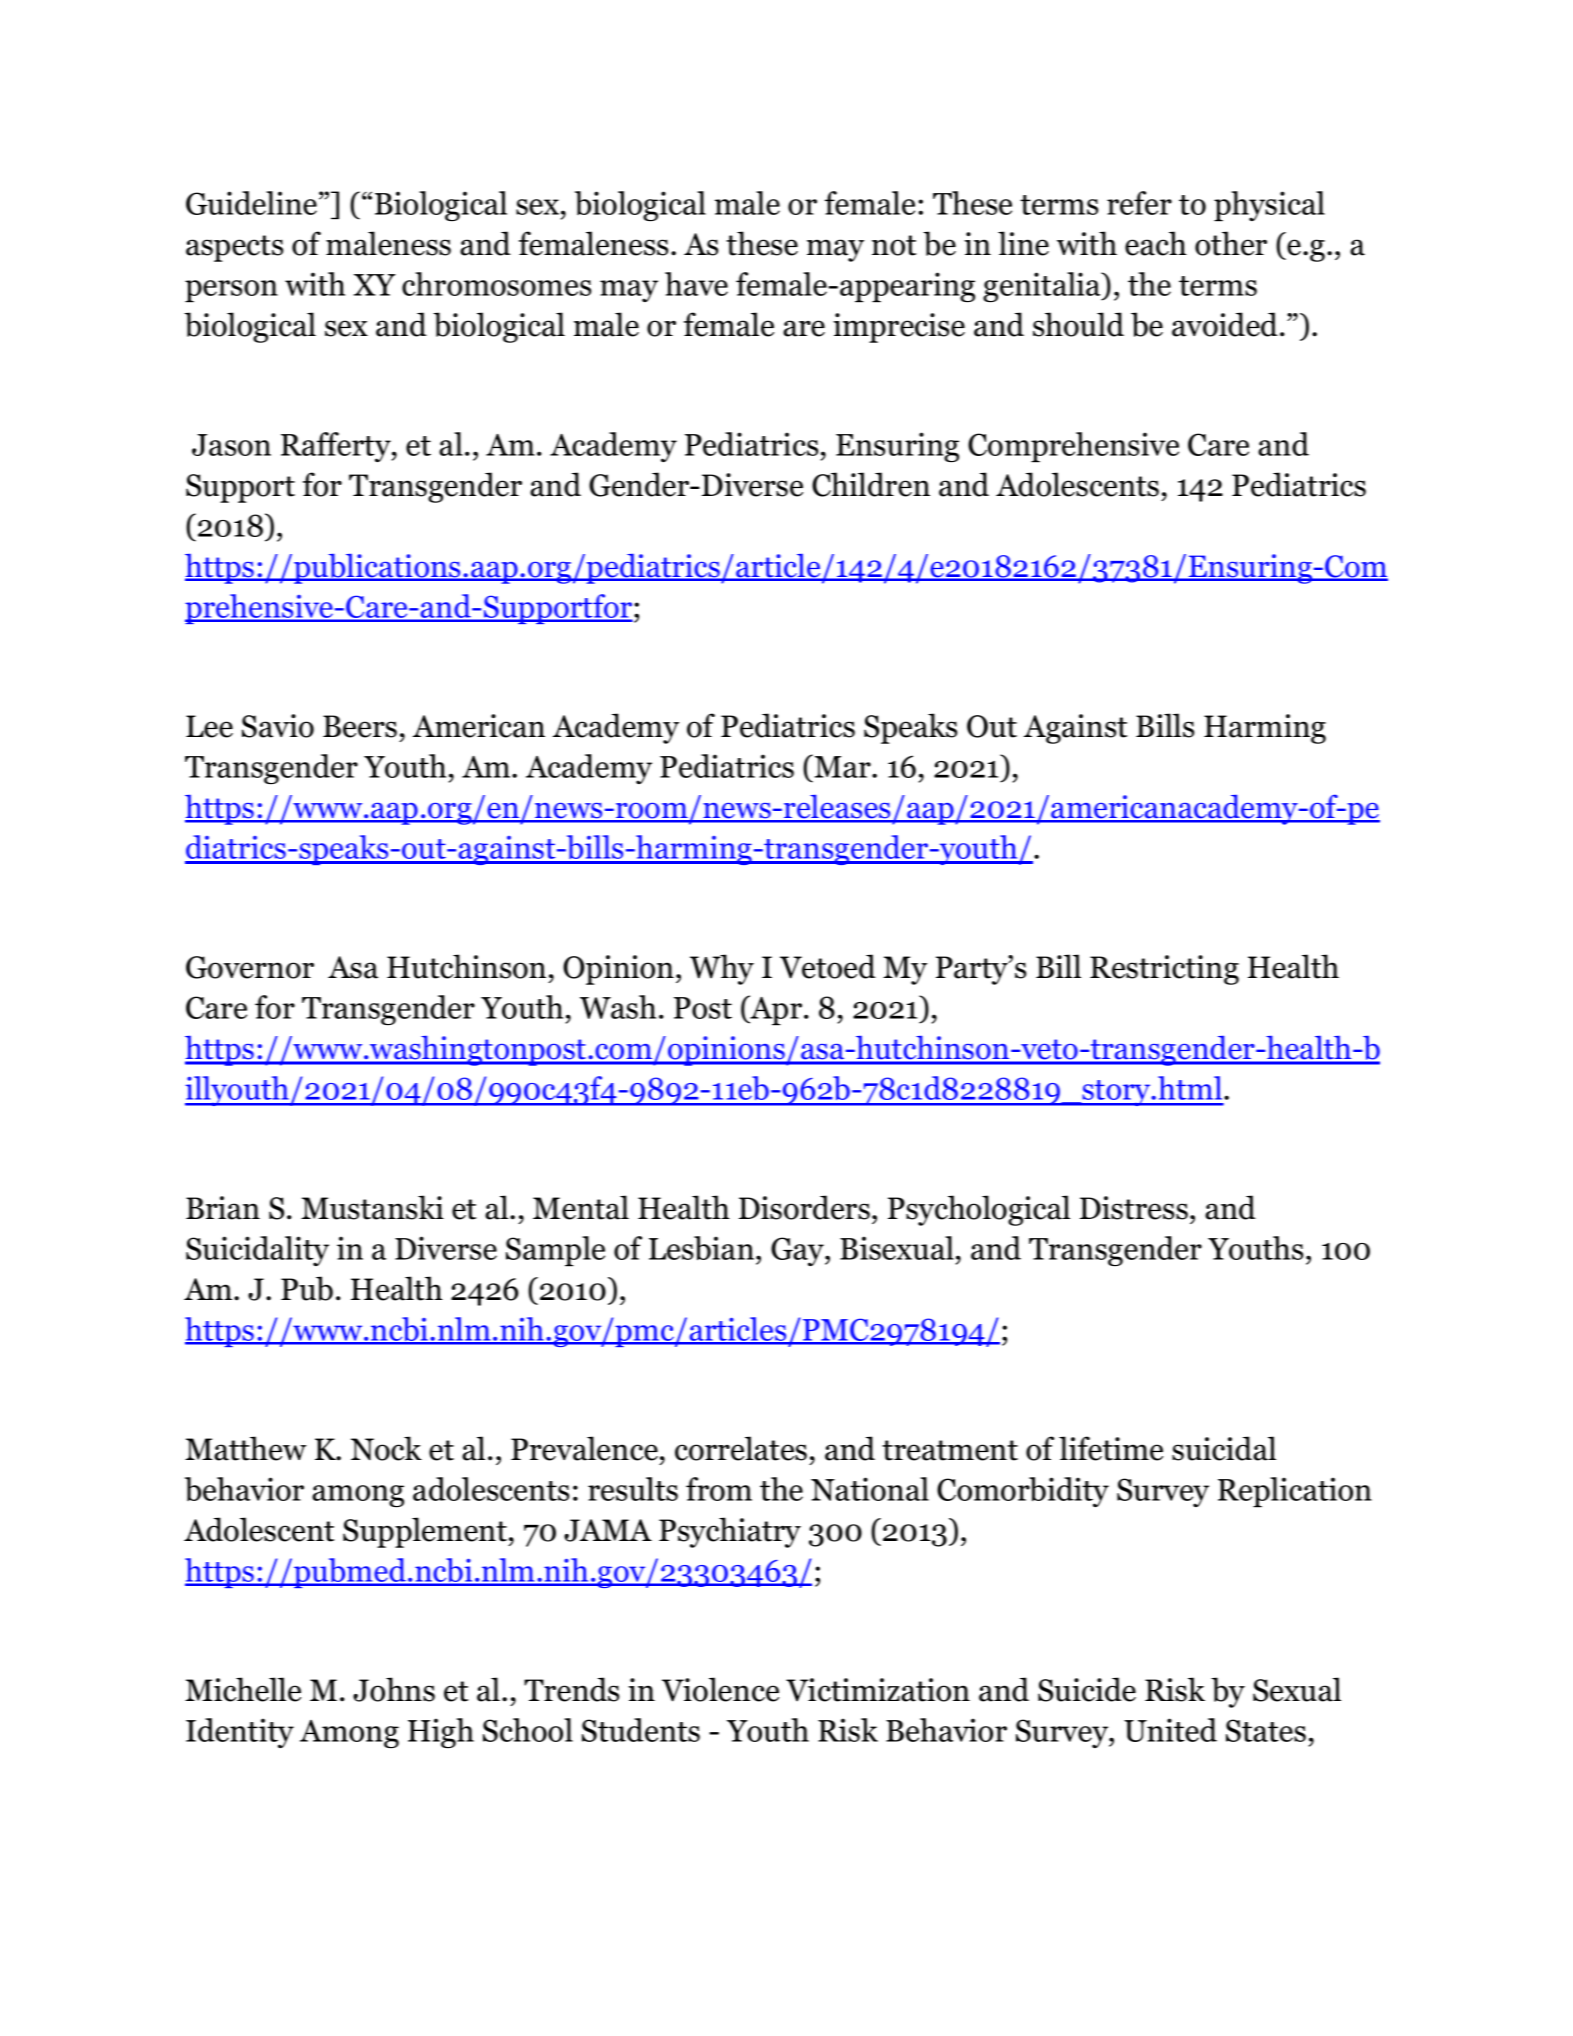  I want to click on Restricting, so click(1164, 970).
